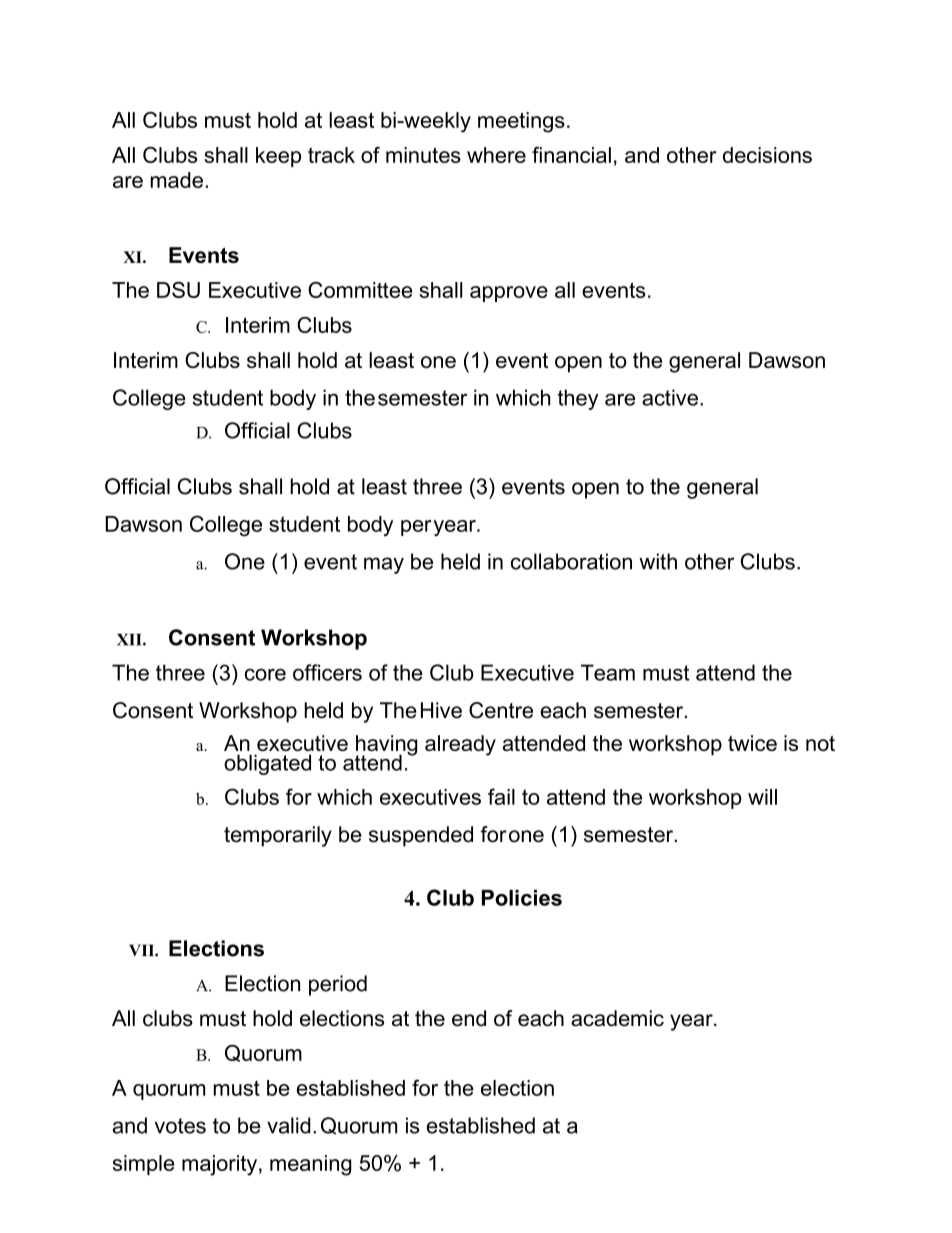 Image resolution: width=952 pixels, height=1233 pixels. What do you see at coordinates (496, 155) in the image?
I see `where` at bounding box center [496, 155].
